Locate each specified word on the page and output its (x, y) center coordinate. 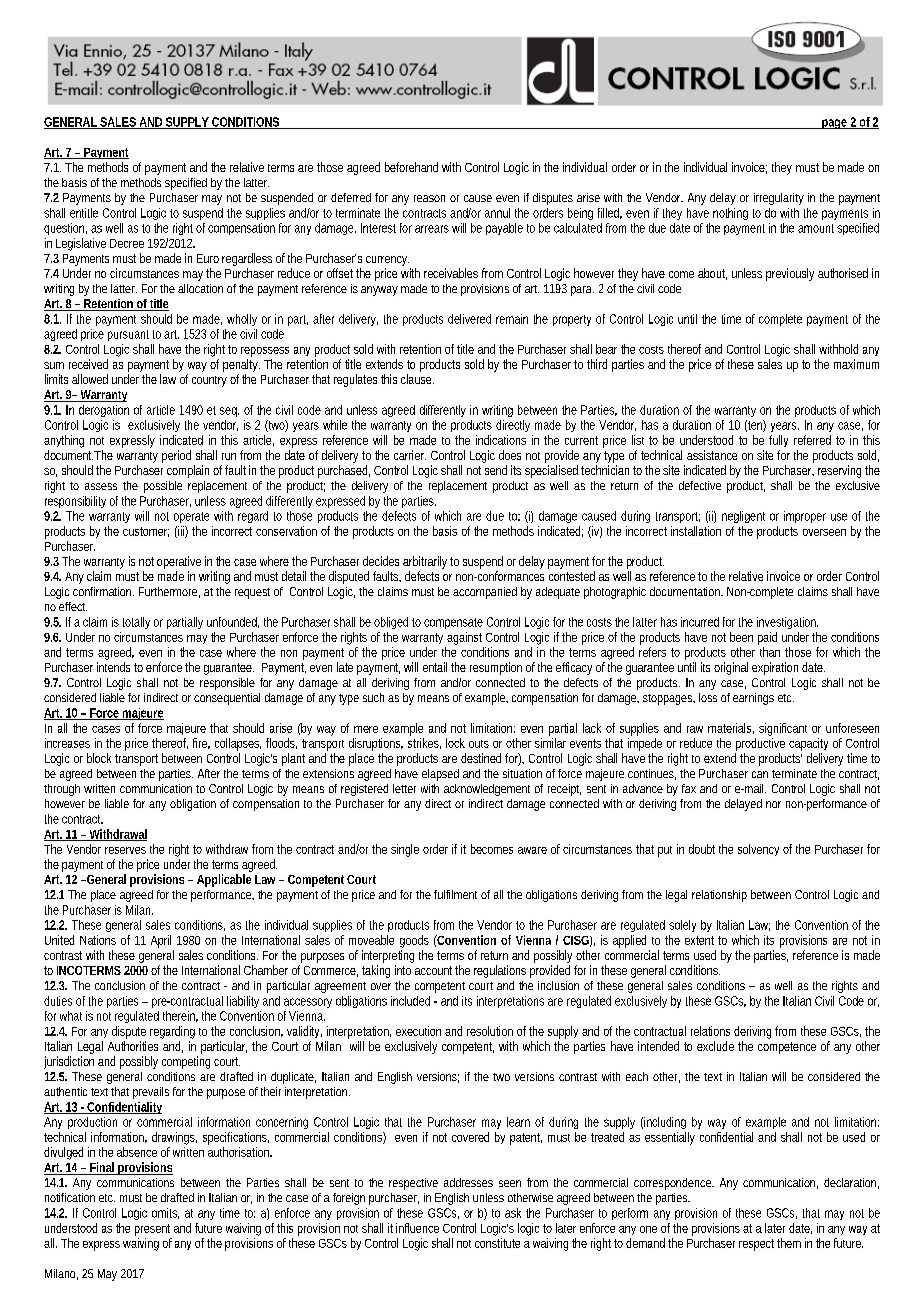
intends (113, 667)
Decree (127, 243)
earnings (753, 699)
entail (435, 667)
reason (429, 198)
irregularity (779, 199)
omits (165, 1213)
